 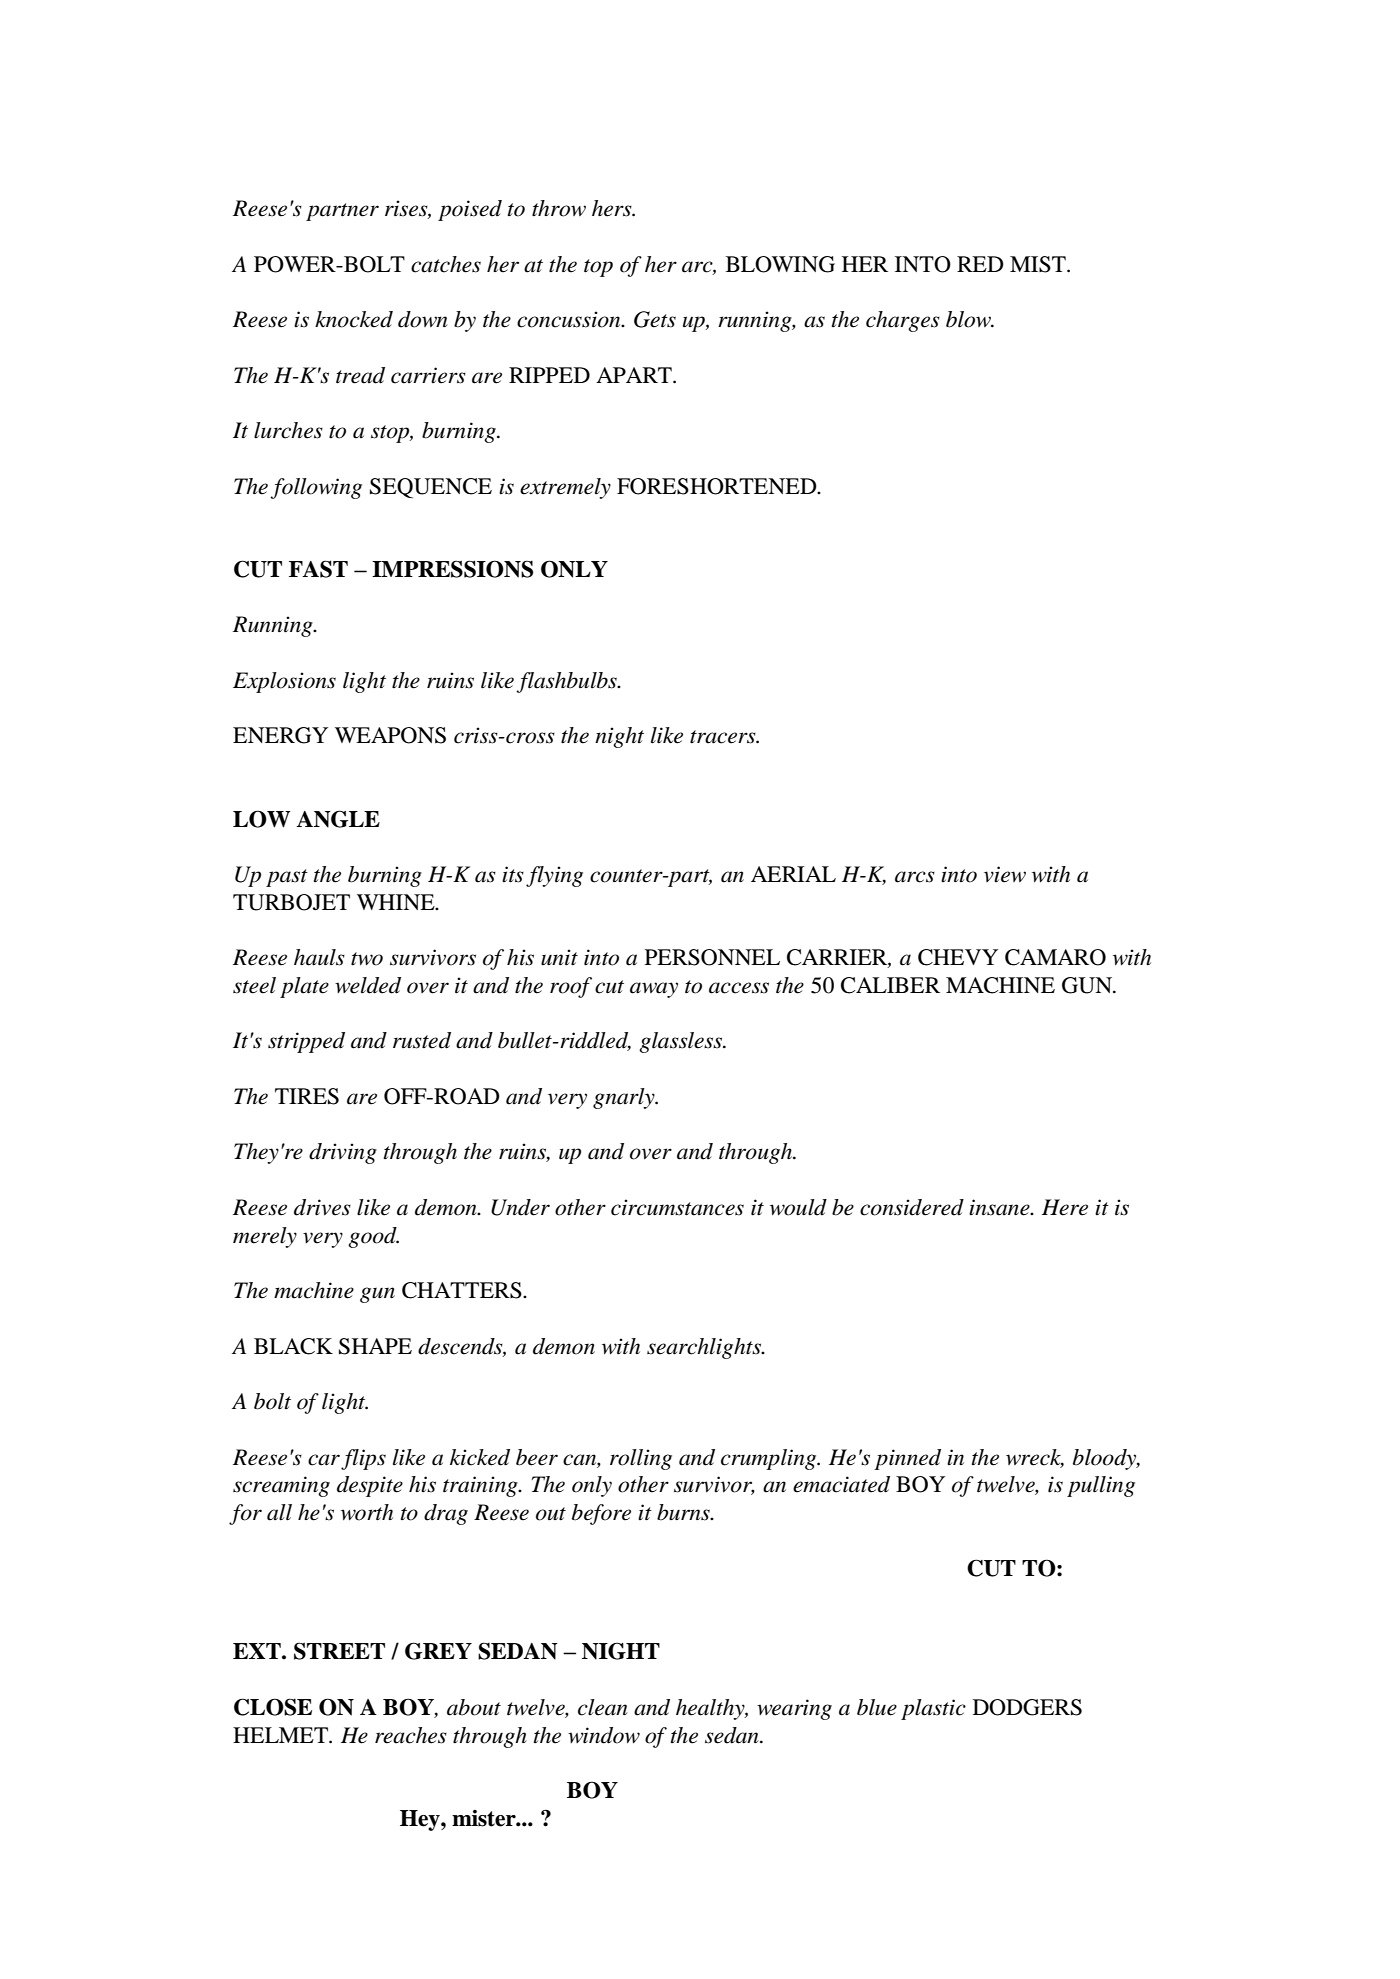 What do you see at coordinates (655, 319) in the screenshot?
I see `Gets` at bounding box center [655, 319].
